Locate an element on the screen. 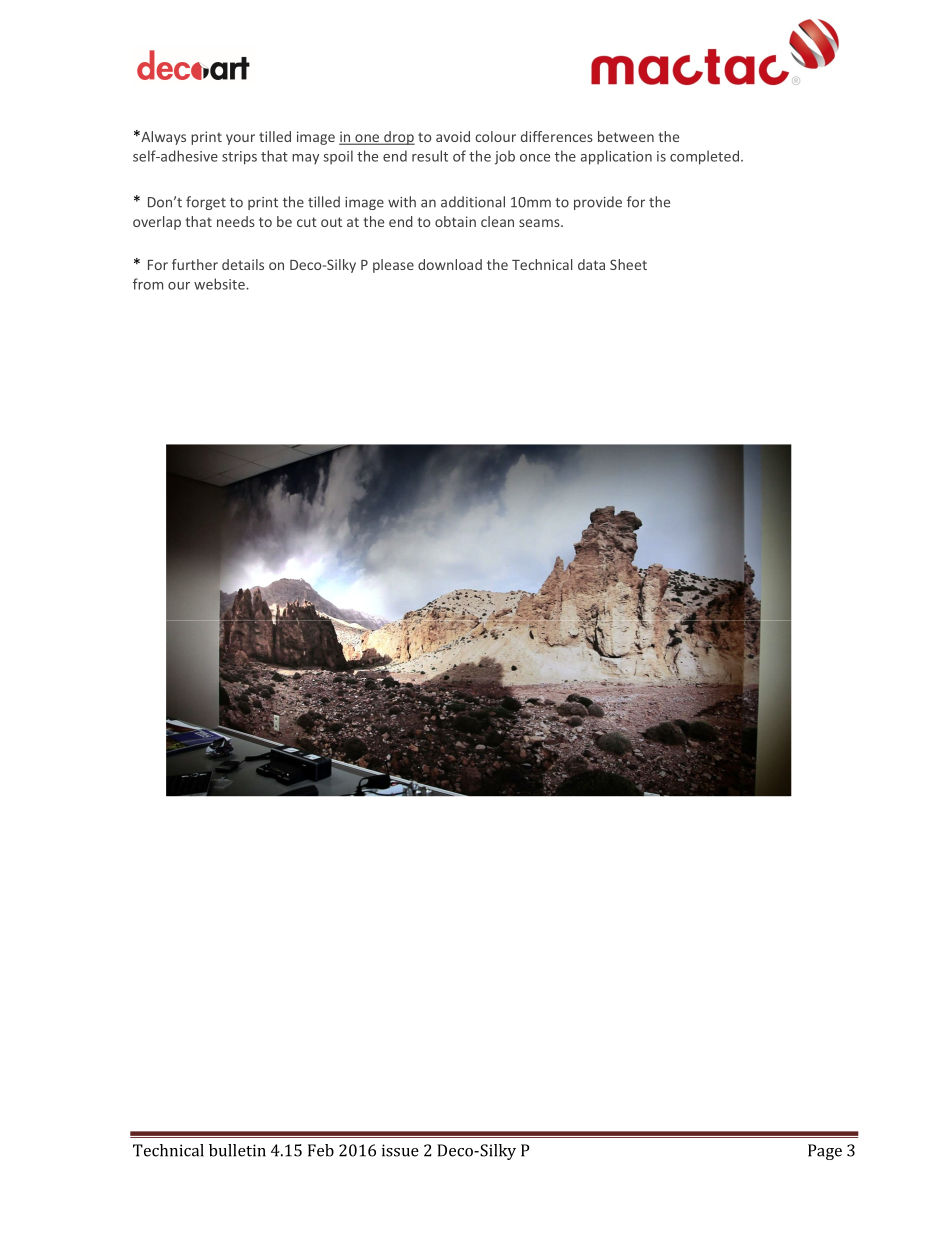 Image resolution: width=952 pixels, height=1233 pixels. website is located at coordinates (220, 284).
